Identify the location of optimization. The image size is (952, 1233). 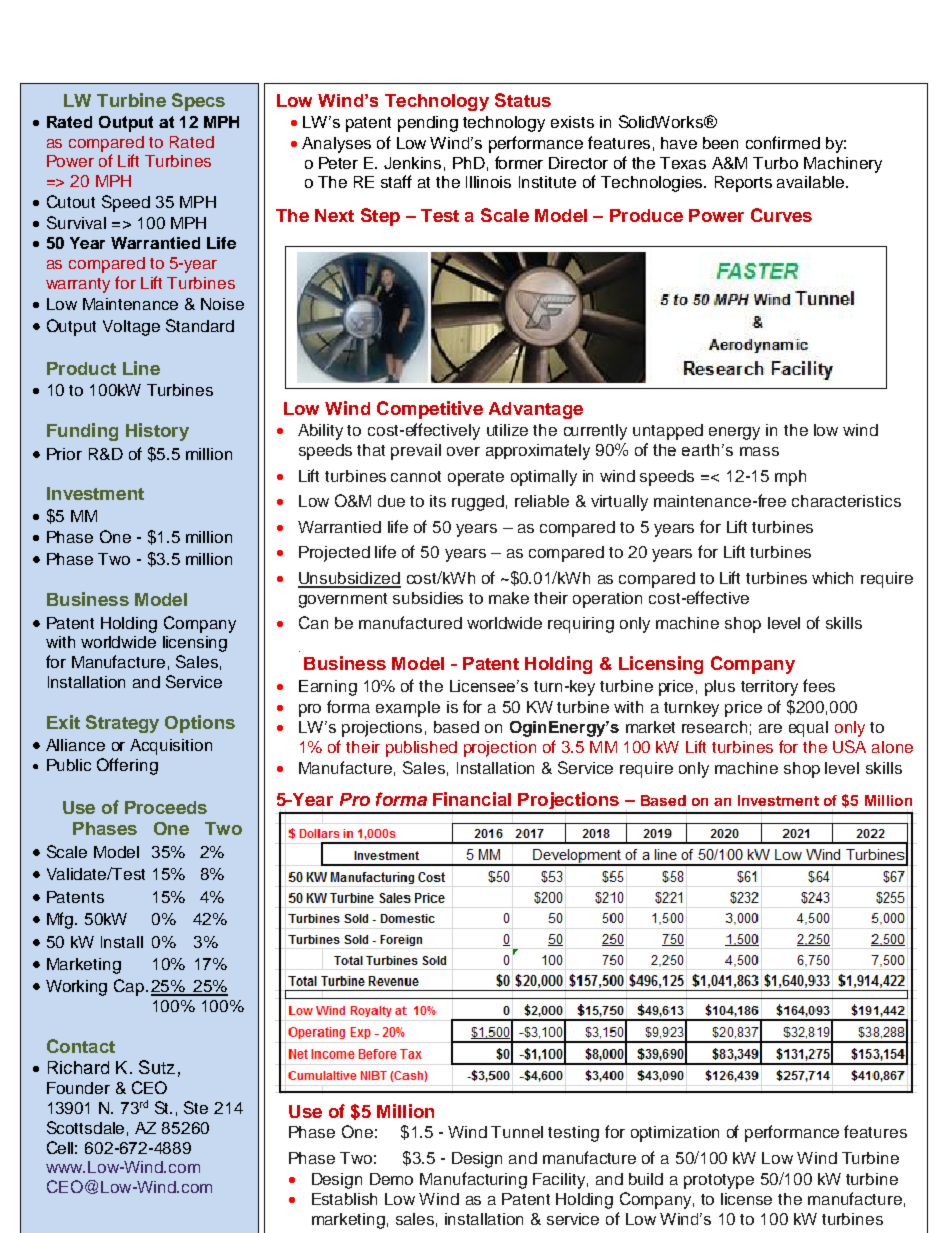
(675, 1134).
